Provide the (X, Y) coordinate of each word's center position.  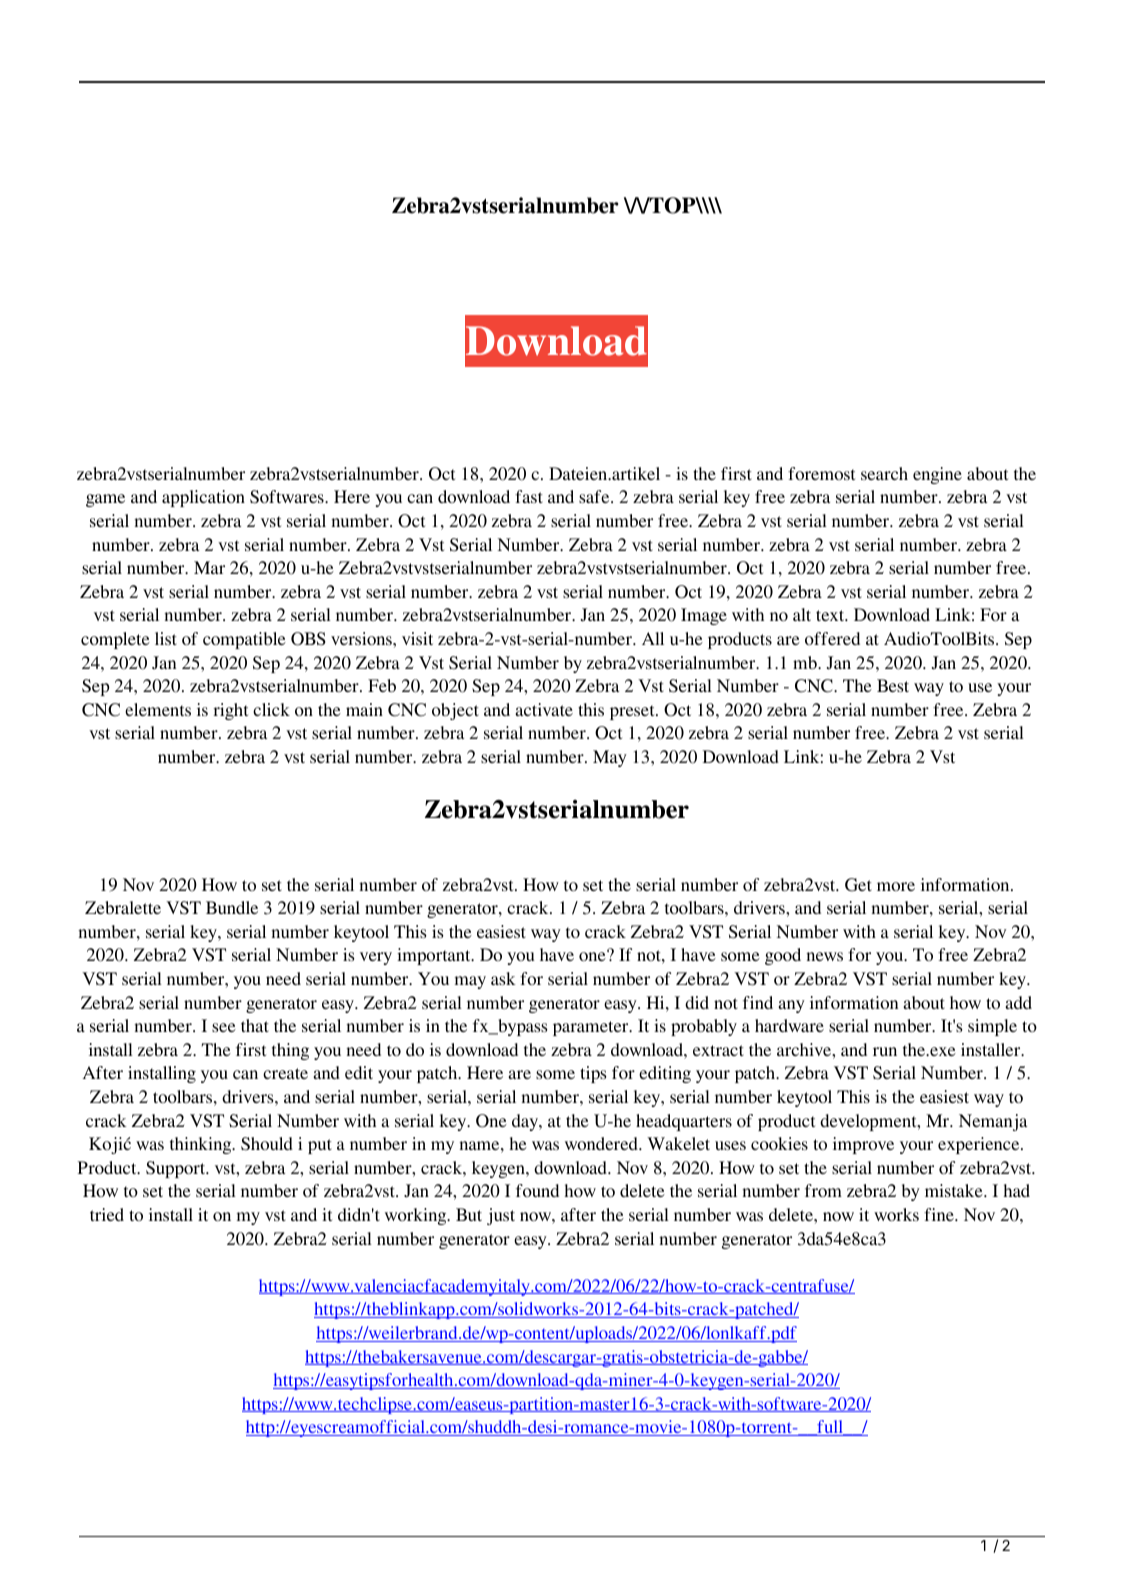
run (885, 1051)
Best (893, 685)
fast (529, 496)
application (203, 498)
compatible (244, 640)
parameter (592, 1028)
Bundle (232, 907)
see (224, 1027)
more (896, 886)
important (435, 956)
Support (177, 1169)
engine (937, 475)
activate (544, 709)
